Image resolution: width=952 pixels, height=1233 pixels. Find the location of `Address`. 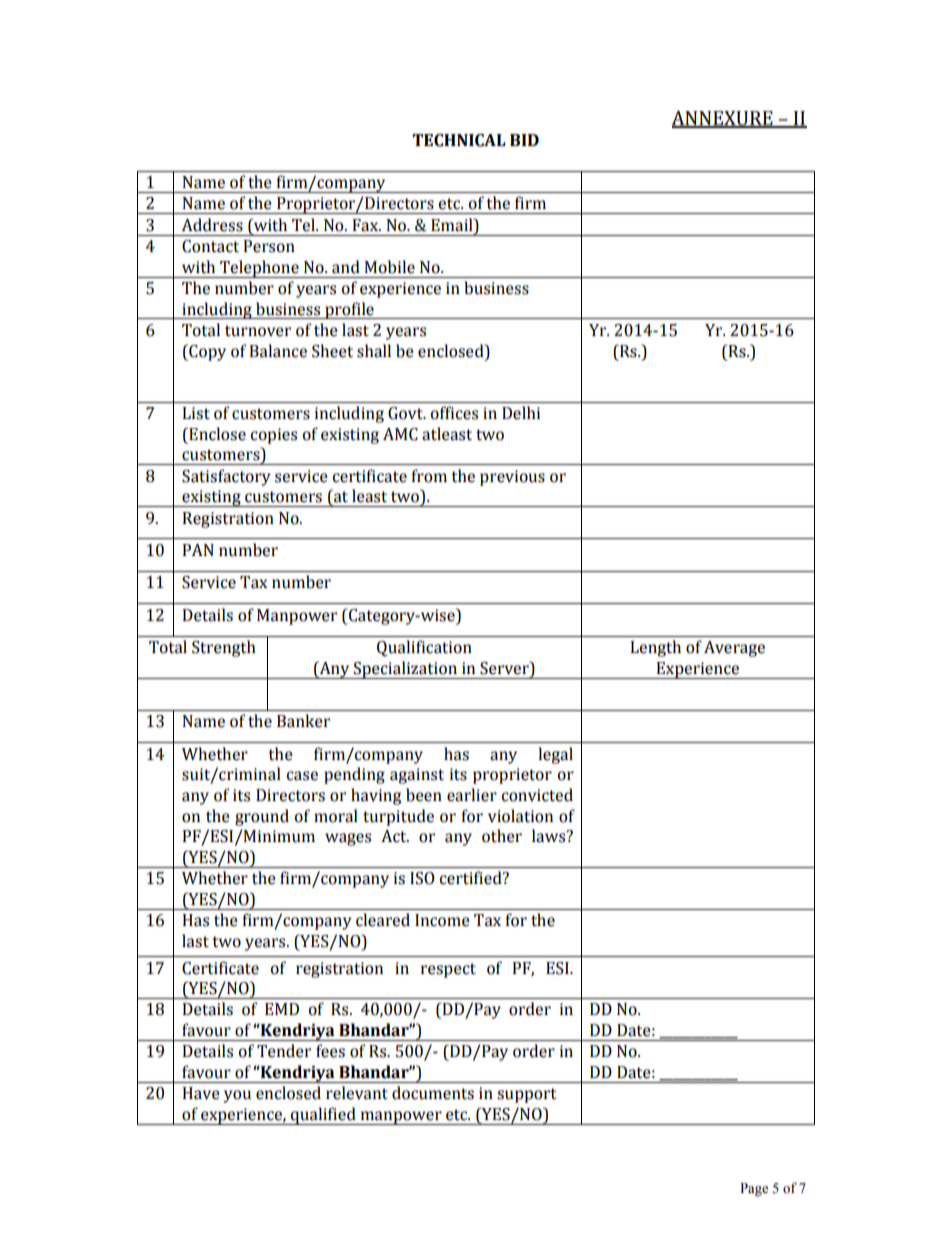

Address is located at coordinates (212, 225).
